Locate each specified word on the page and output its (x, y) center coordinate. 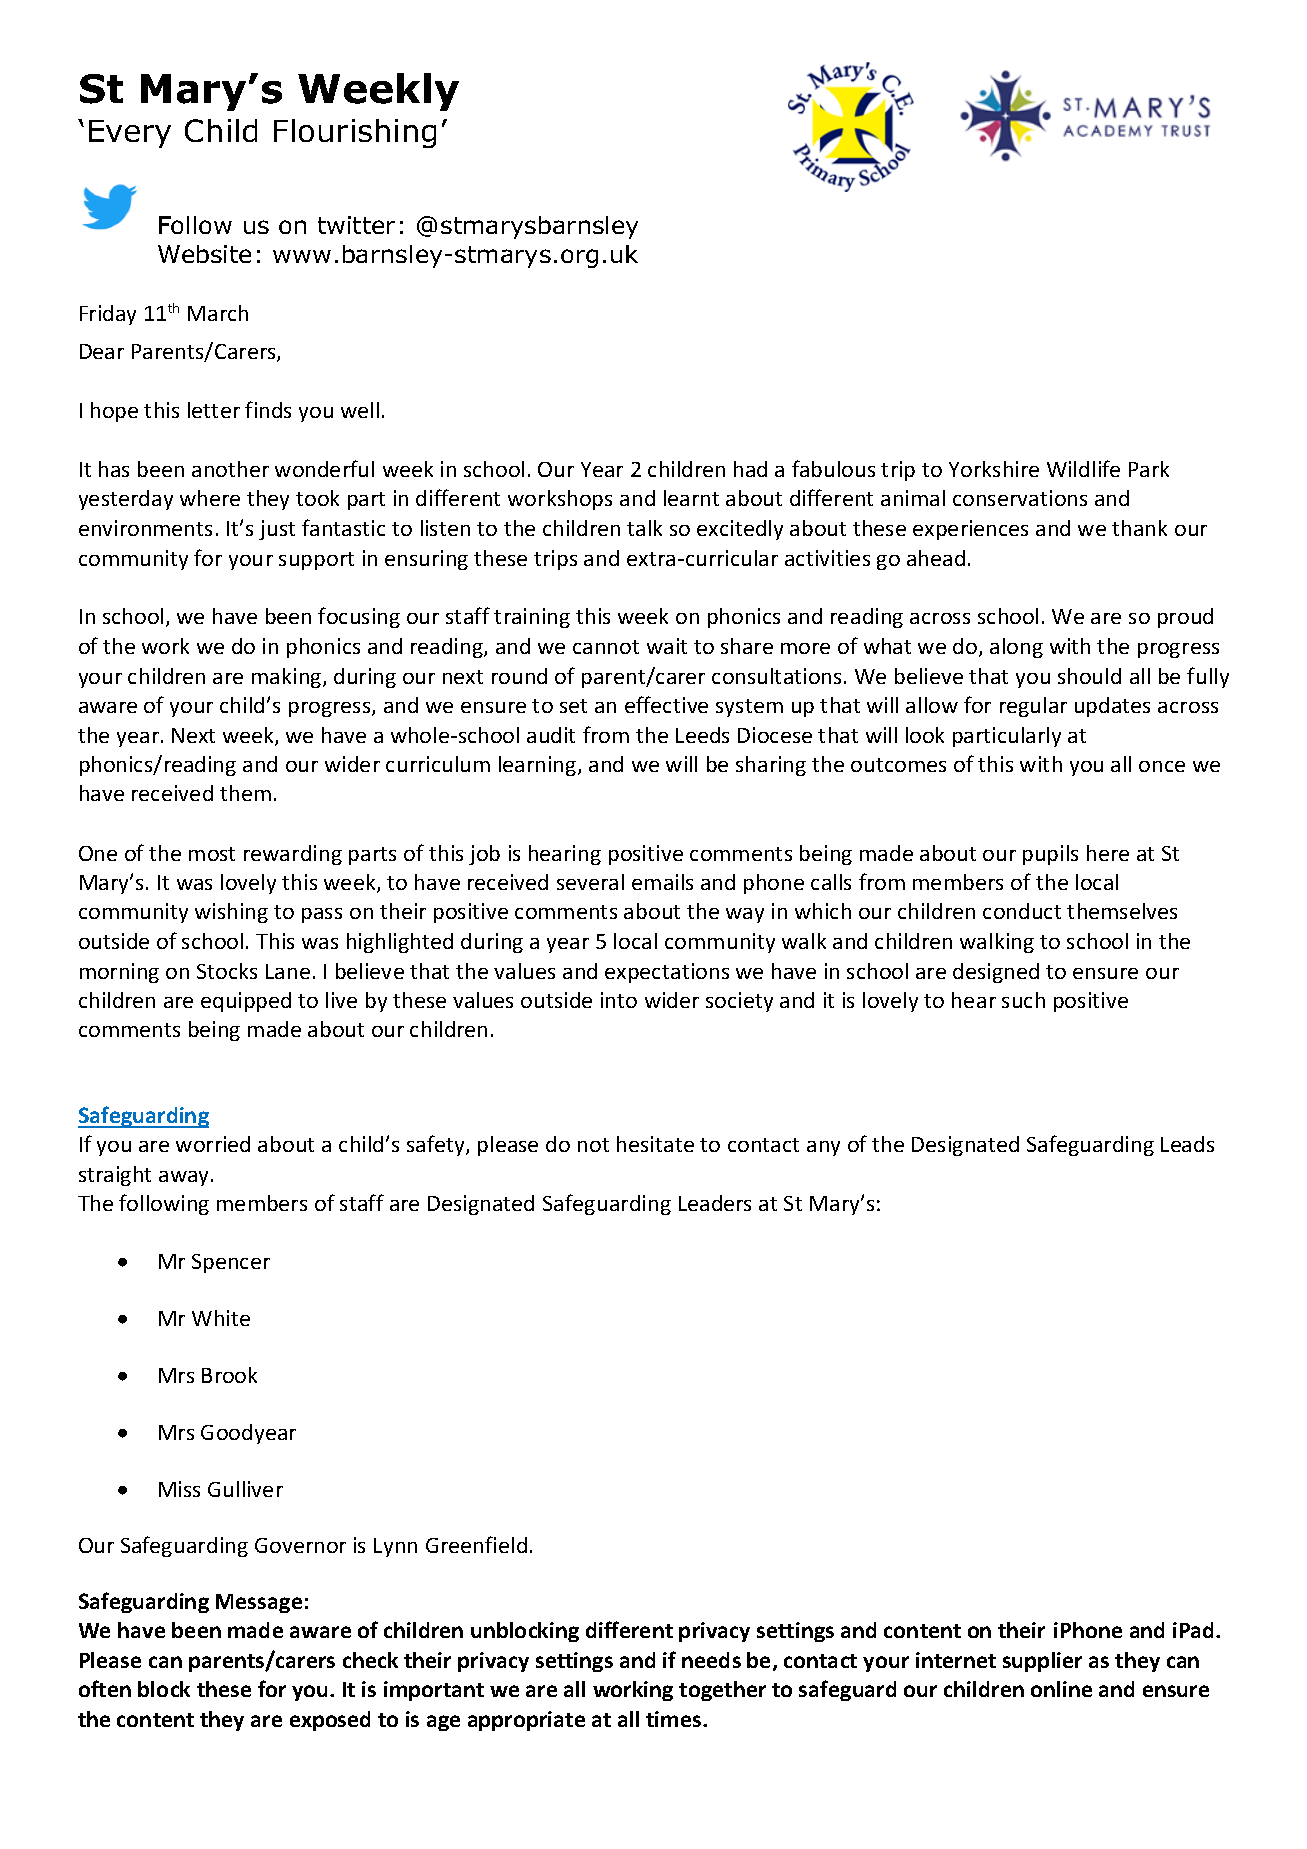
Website (204, 254)
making (288, 678)
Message (259, 1603)
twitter (356, 225)
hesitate (655, 1144)
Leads (1187, 1144)
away (185, 1178)
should (1089, 676)
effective (666, 704)
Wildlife (1083, 468)
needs (711, 1660)
